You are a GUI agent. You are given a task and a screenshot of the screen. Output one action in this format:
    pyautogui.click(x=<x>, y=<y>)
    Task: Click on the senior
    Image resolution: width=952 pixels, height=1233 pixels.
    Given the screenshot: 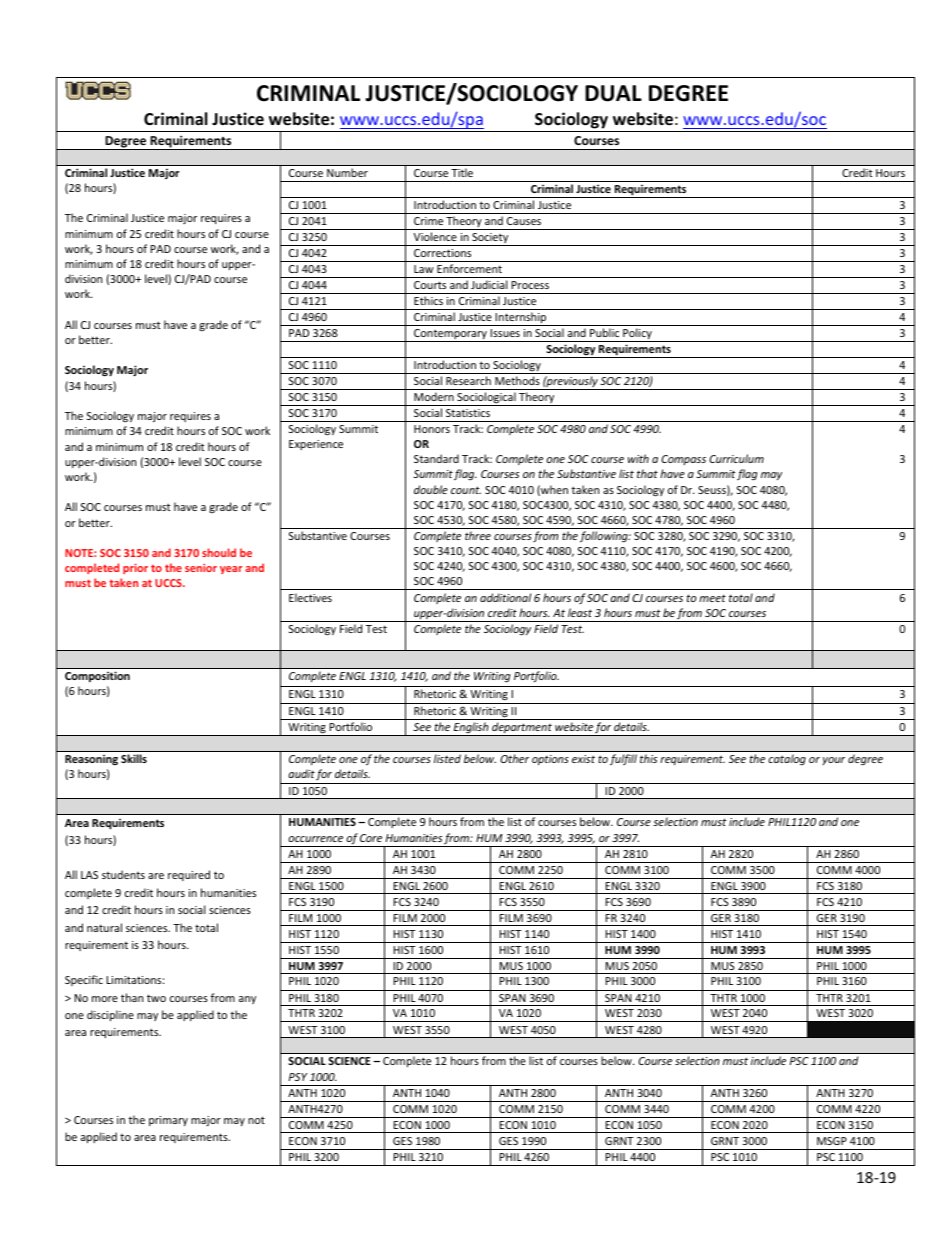 What is the action you would take?
    pyautogui.click(x=201, y=568)
